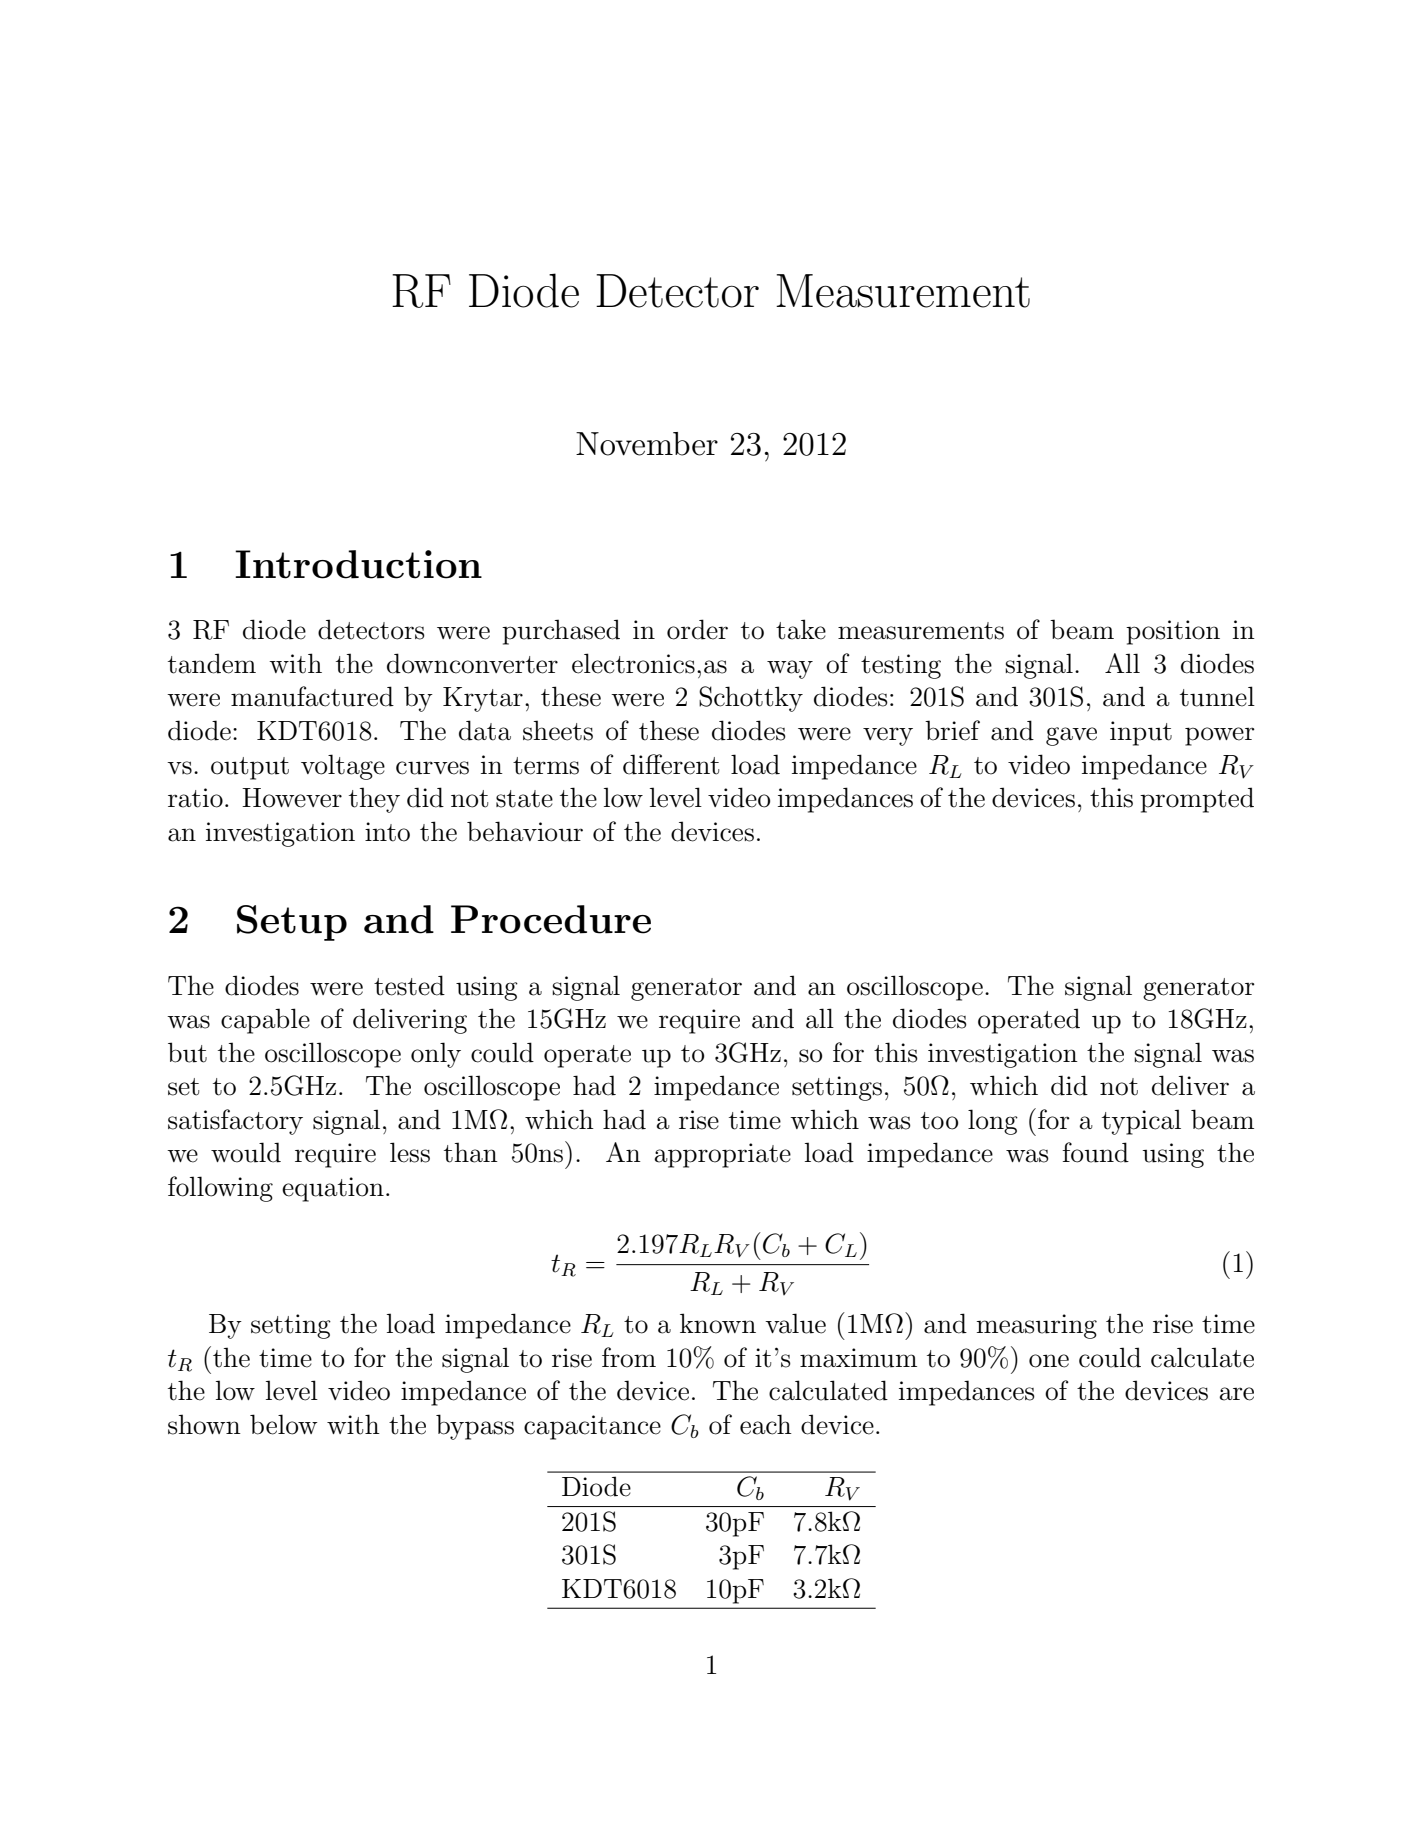 This document has width=1423, height=1841. Describe the element at coordinates (1173, 632) in the document. I see `position` at that location.
